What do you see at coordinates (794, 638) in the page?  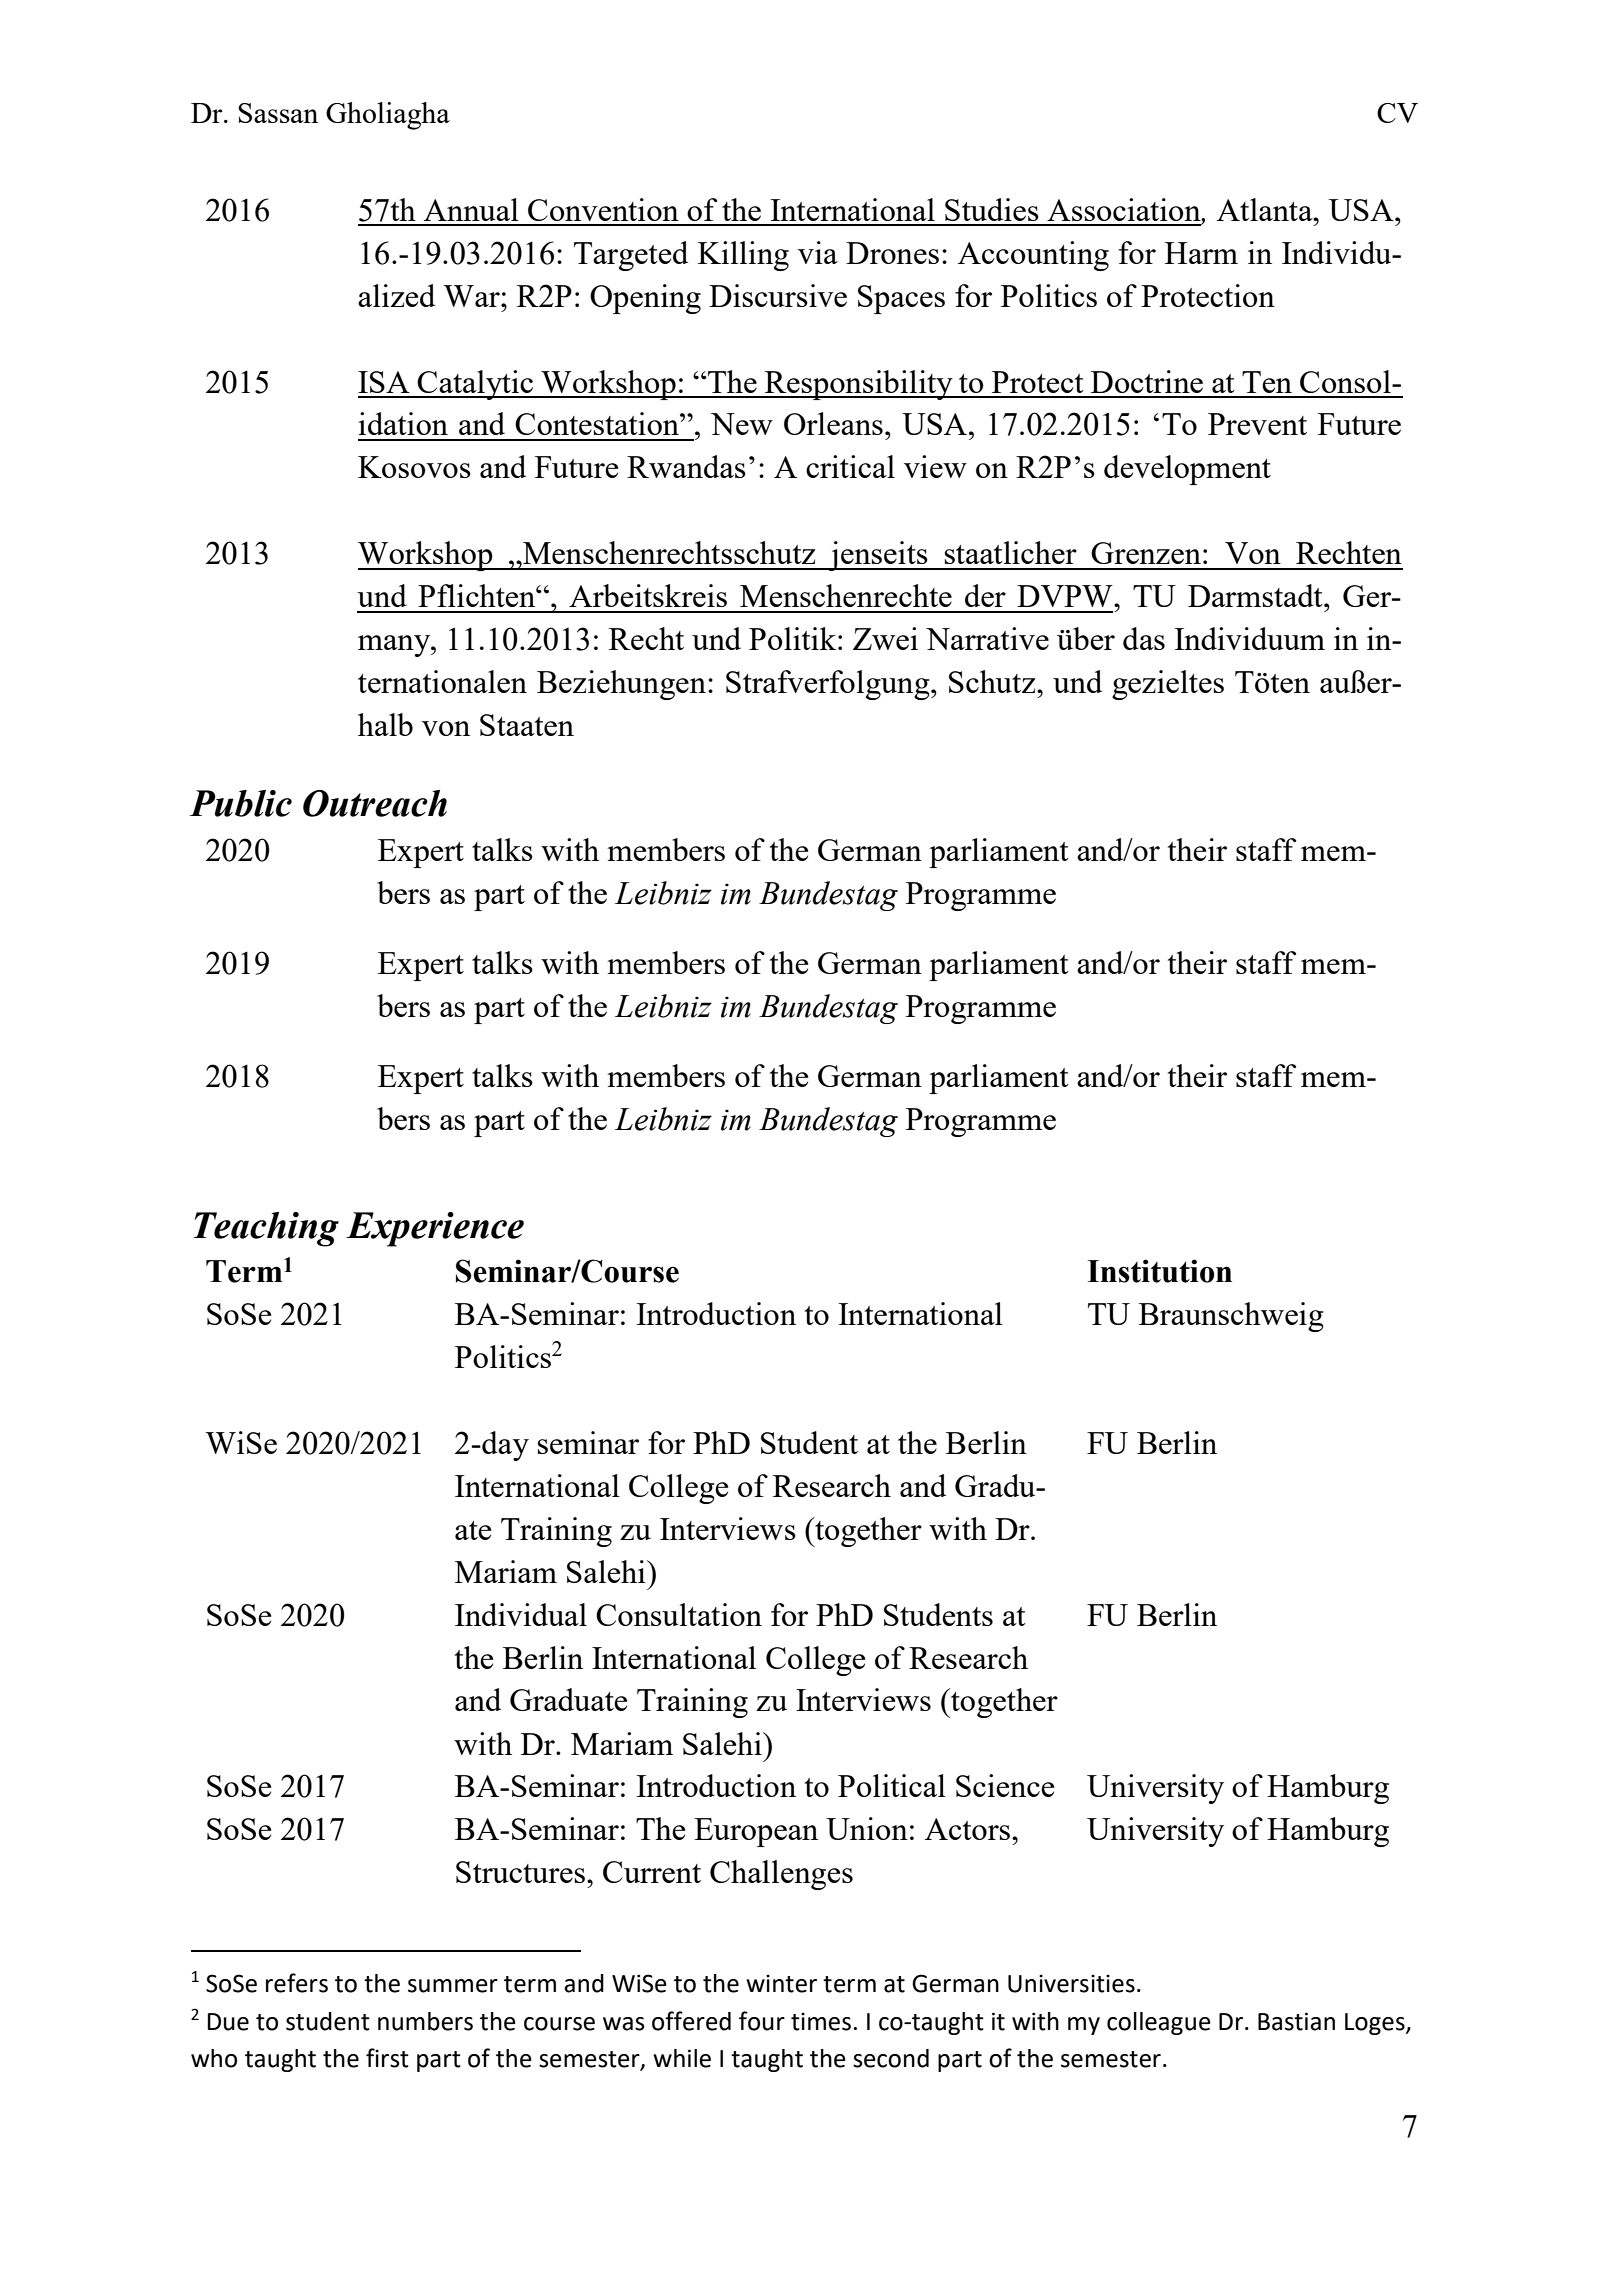 I see `Politik` at bounding box center [794, 638].
